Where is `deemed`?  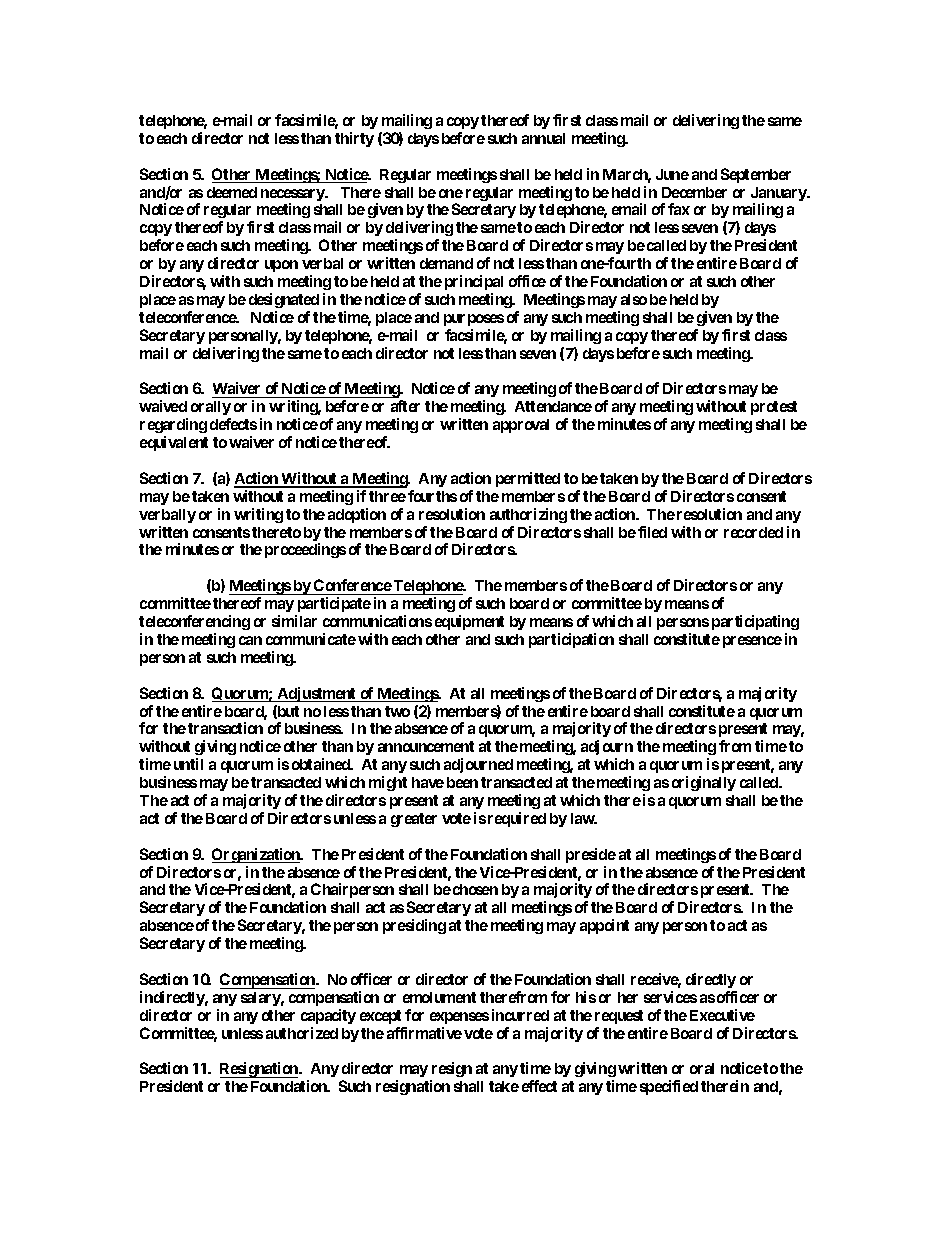 deemed is located at coordinates (232, 192).
